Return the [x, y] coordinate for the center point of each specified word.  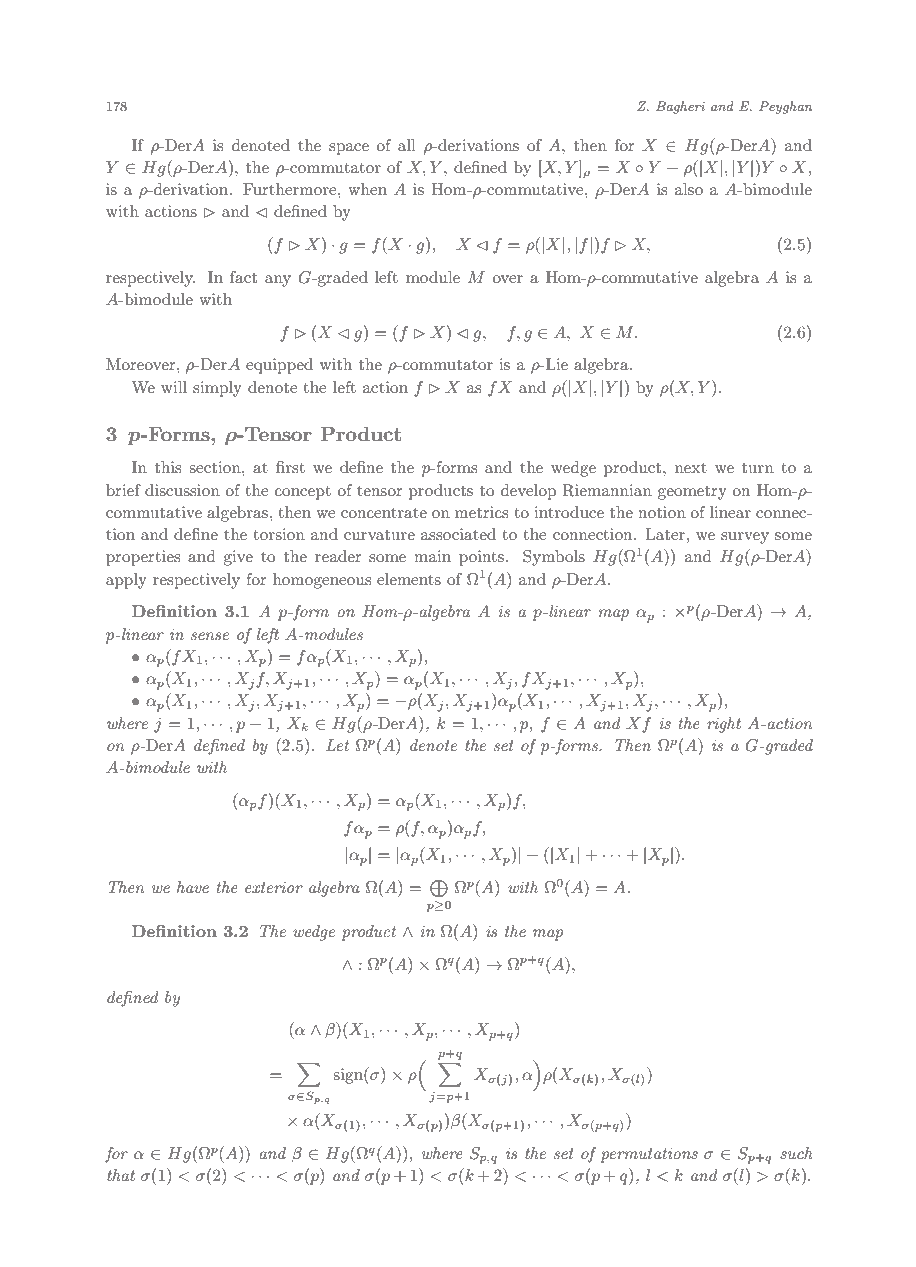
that [121, 1175]
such [796, 1153]
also [689, 189]
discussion [182, 490]
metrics [482, 512]
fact [243, 277]
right [724, 725]
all [407, 145]
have [193, 887]
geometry [692, 493]
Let [337, 745]
